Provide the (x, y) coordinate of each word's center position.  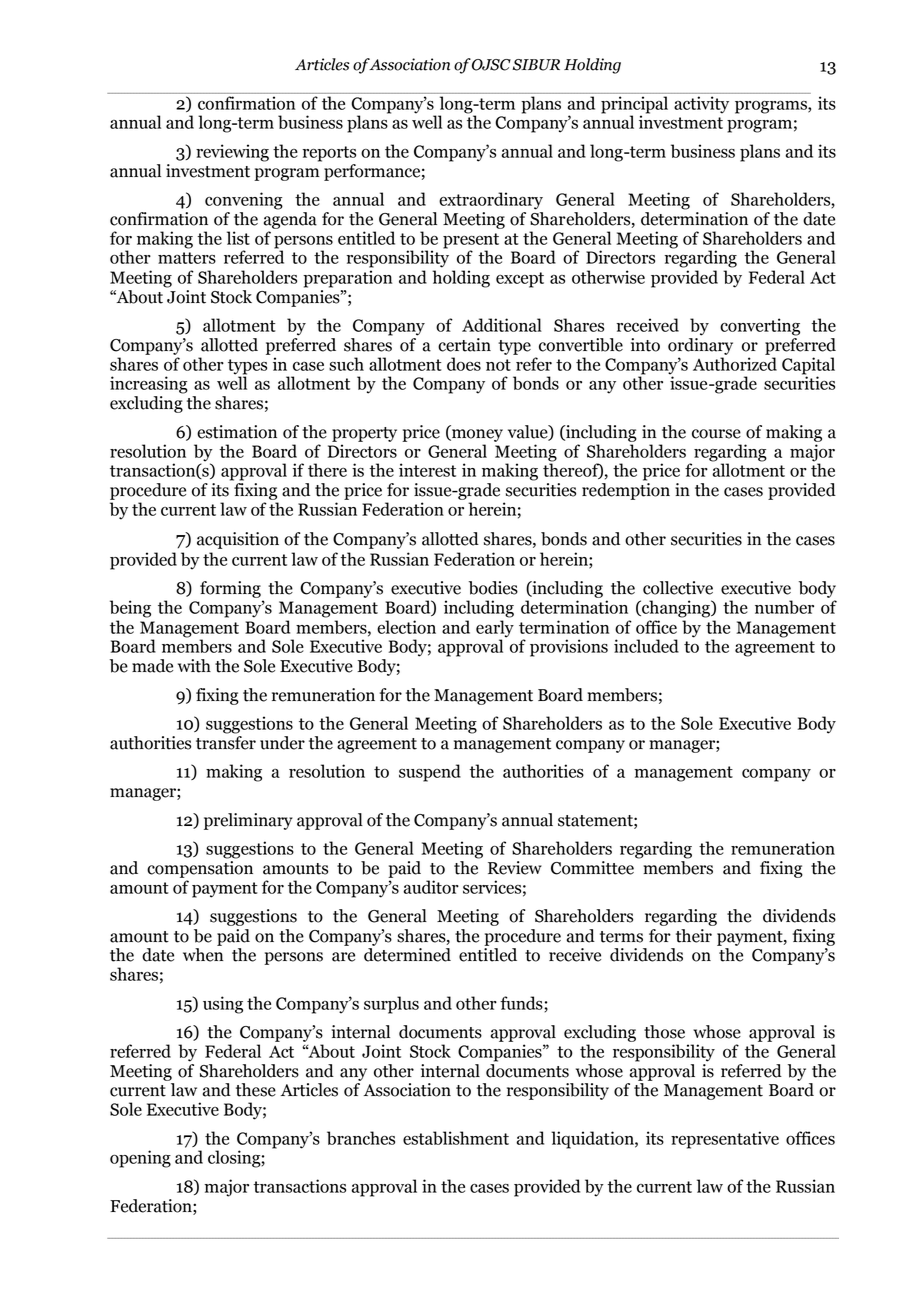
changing (676, 609)
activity (701, 104)
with (194, 666)
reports (329, 154)
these (256, 1090)
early (495, 629)
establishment (456, 1138)
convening (244, 201)
